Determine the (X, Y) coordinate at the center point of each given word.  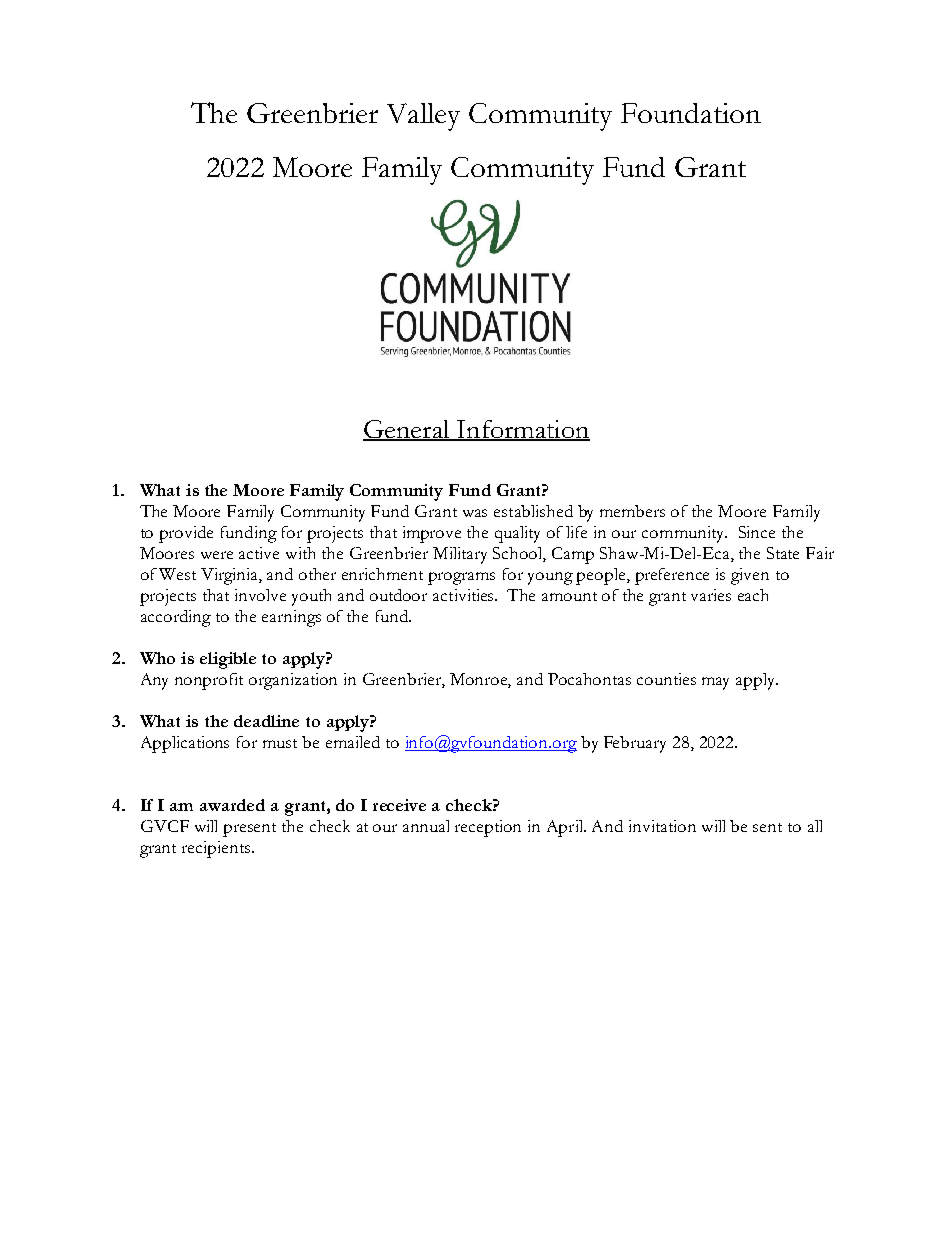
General (407, 430)
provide (186, 534)
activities (465, 595)
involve (260, 595)
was (475, 513)
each (753, 595)
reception (488, 828)
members (632, 511)
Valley (423, 117)
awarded (232, 805)
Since (757, 532)
